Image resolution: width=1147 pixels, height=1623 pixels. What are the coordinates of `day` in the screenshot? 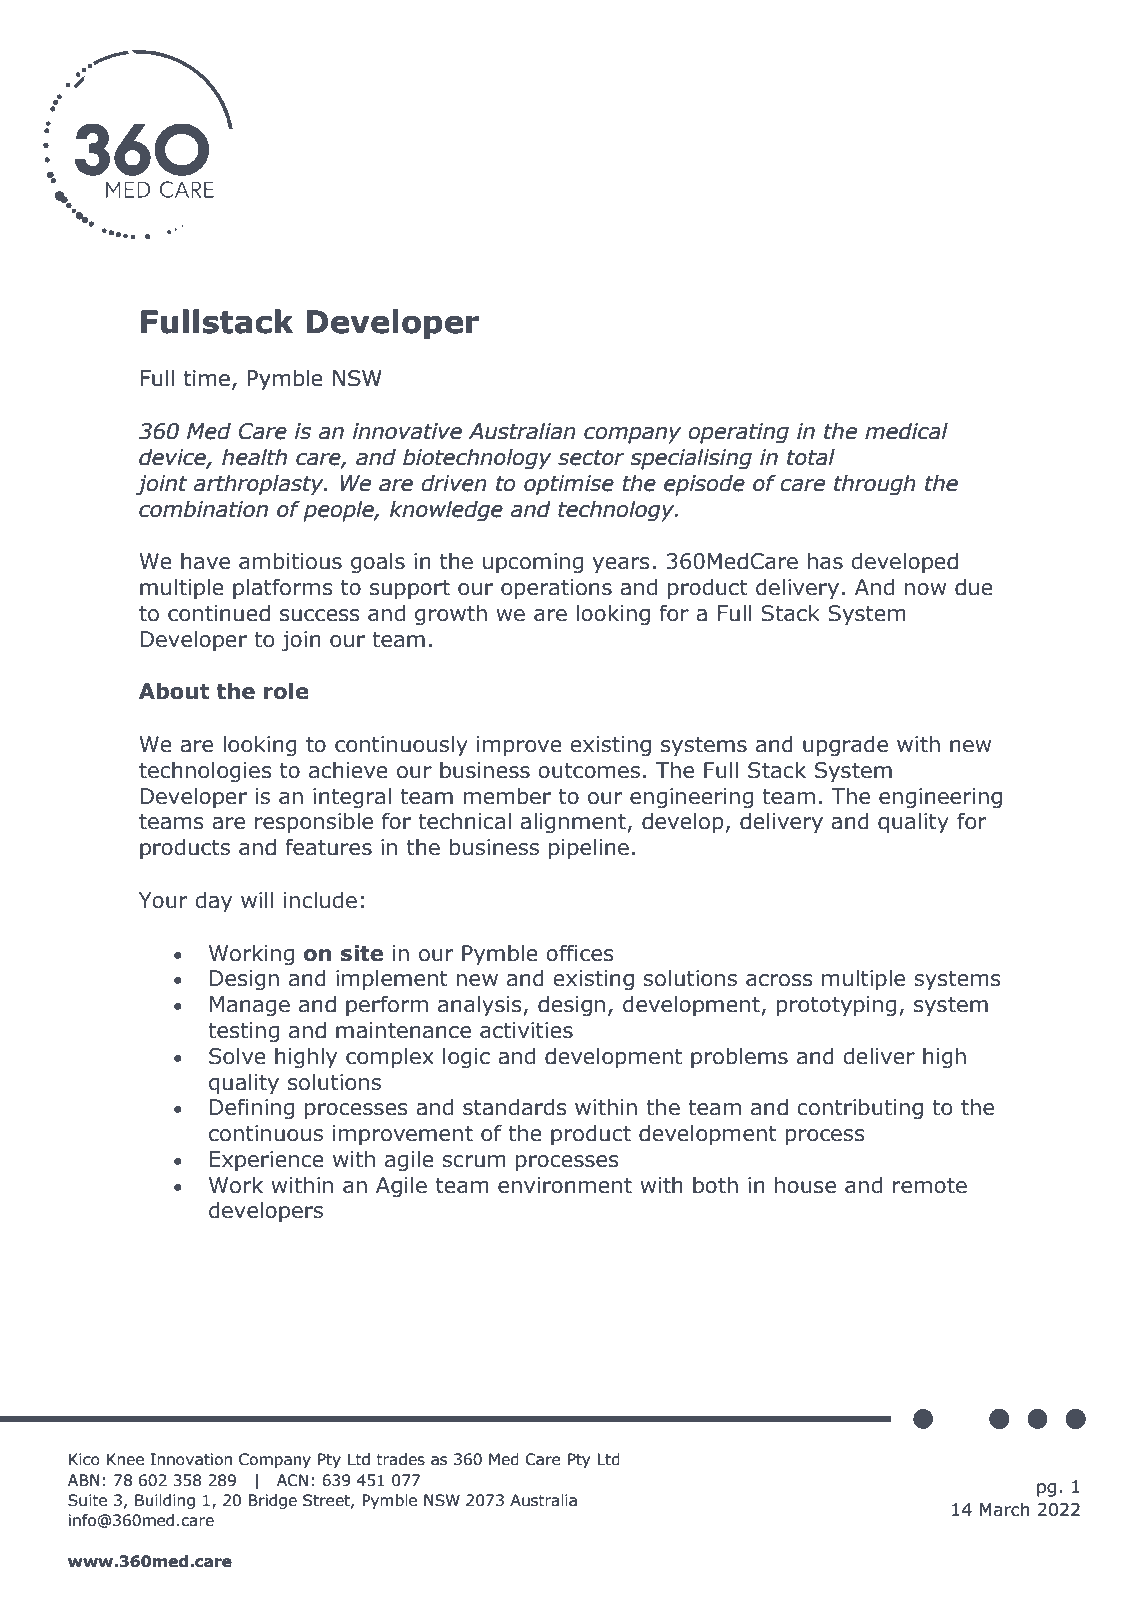 It's located at (213, 902).
